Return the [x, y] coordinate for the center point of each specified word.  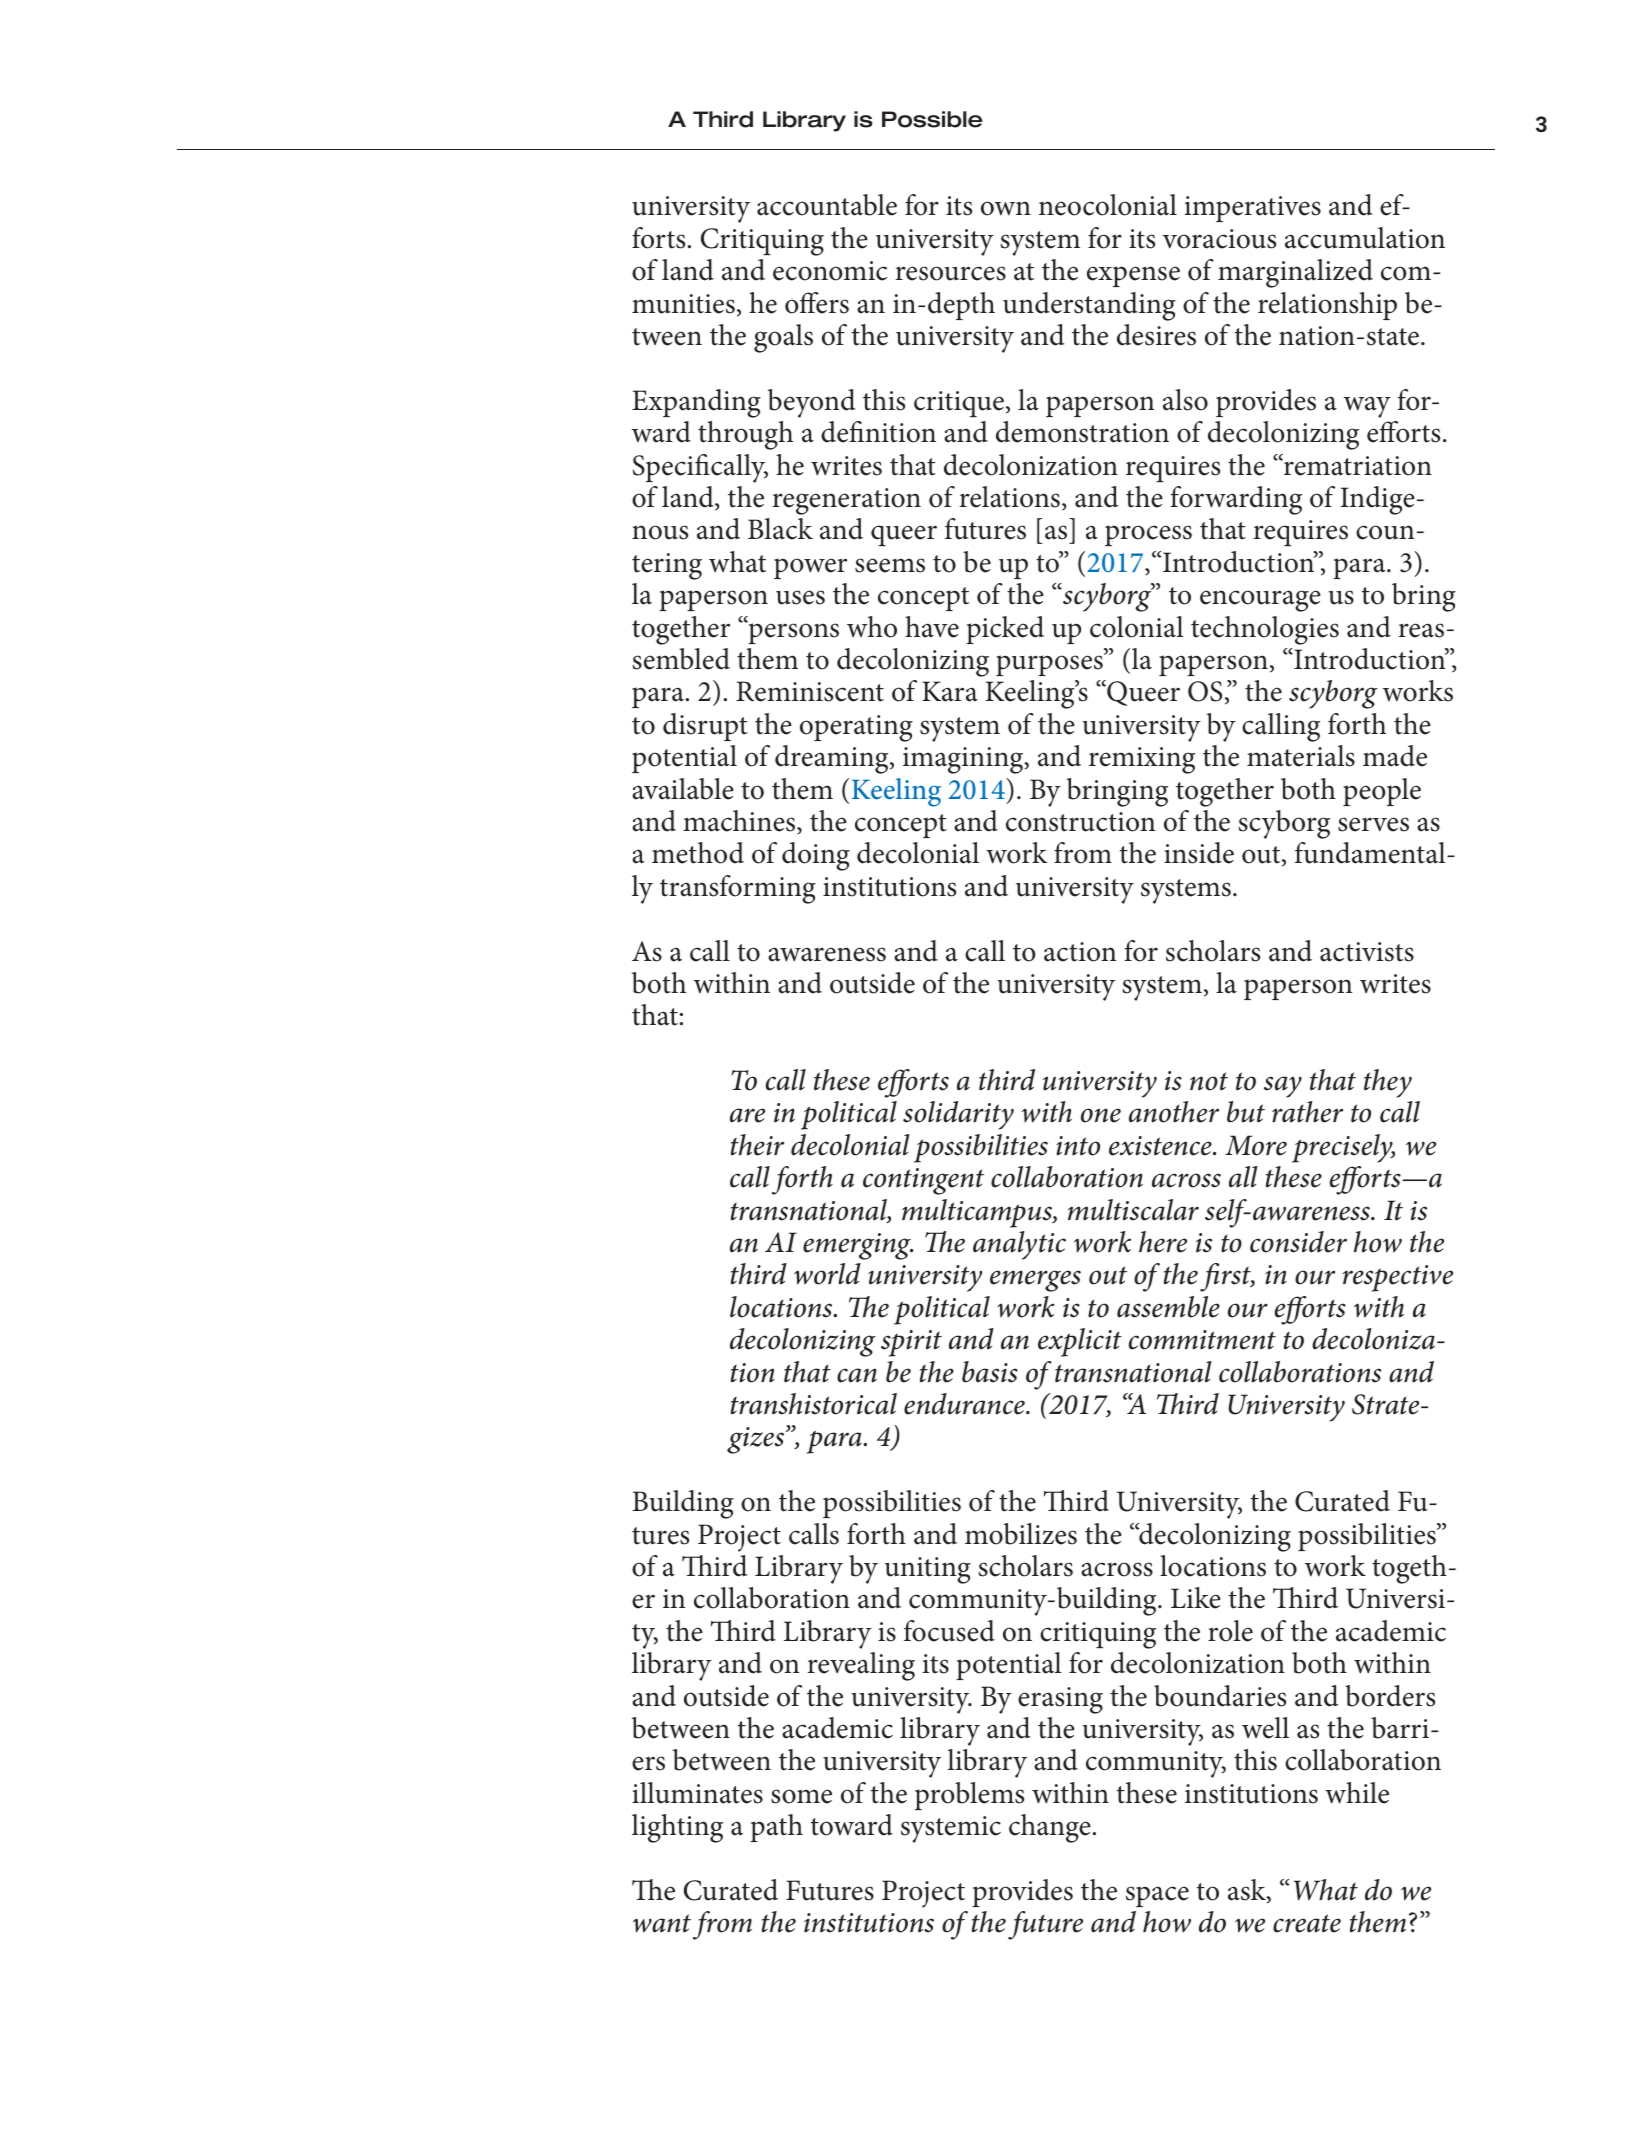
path [776, 1828]
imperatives [1252, 209]
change [1050, 1828]
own [1006, 208]
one [1101, 1115]
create [1307, 1923]
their [757, 1145]
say [1283, 1087]
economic [830, 271]
